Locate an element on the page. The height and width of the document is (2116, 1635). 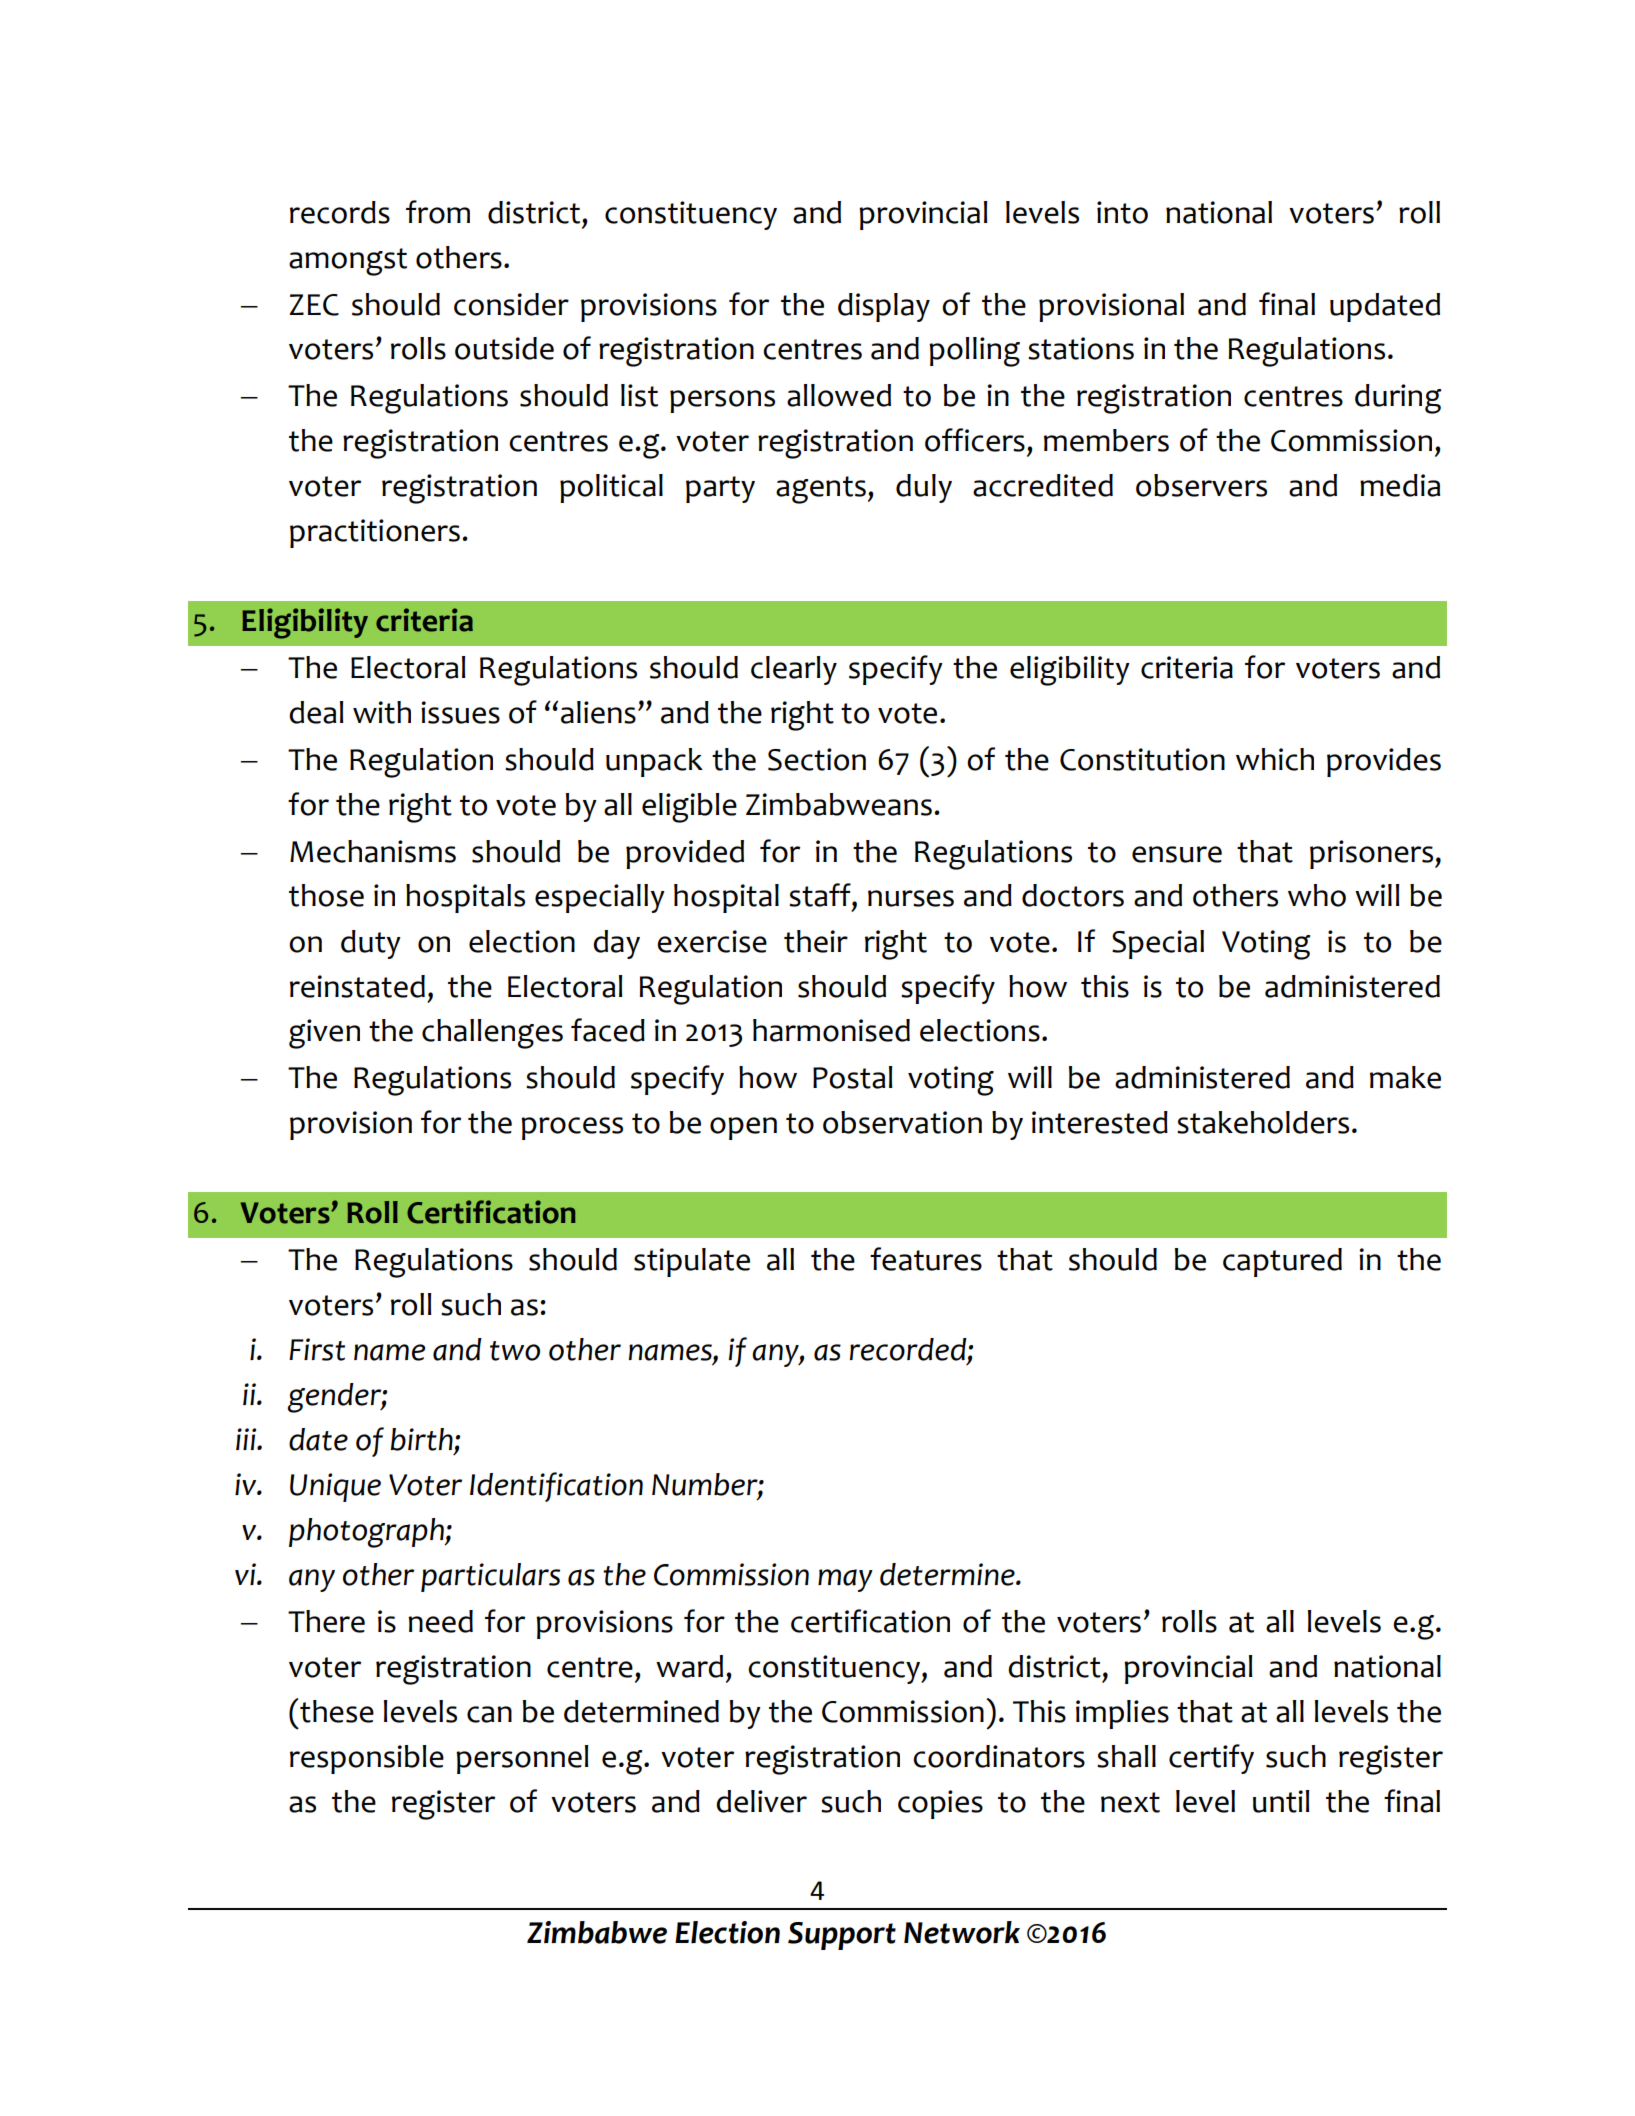
issues is located at coordinates (460, 712).
